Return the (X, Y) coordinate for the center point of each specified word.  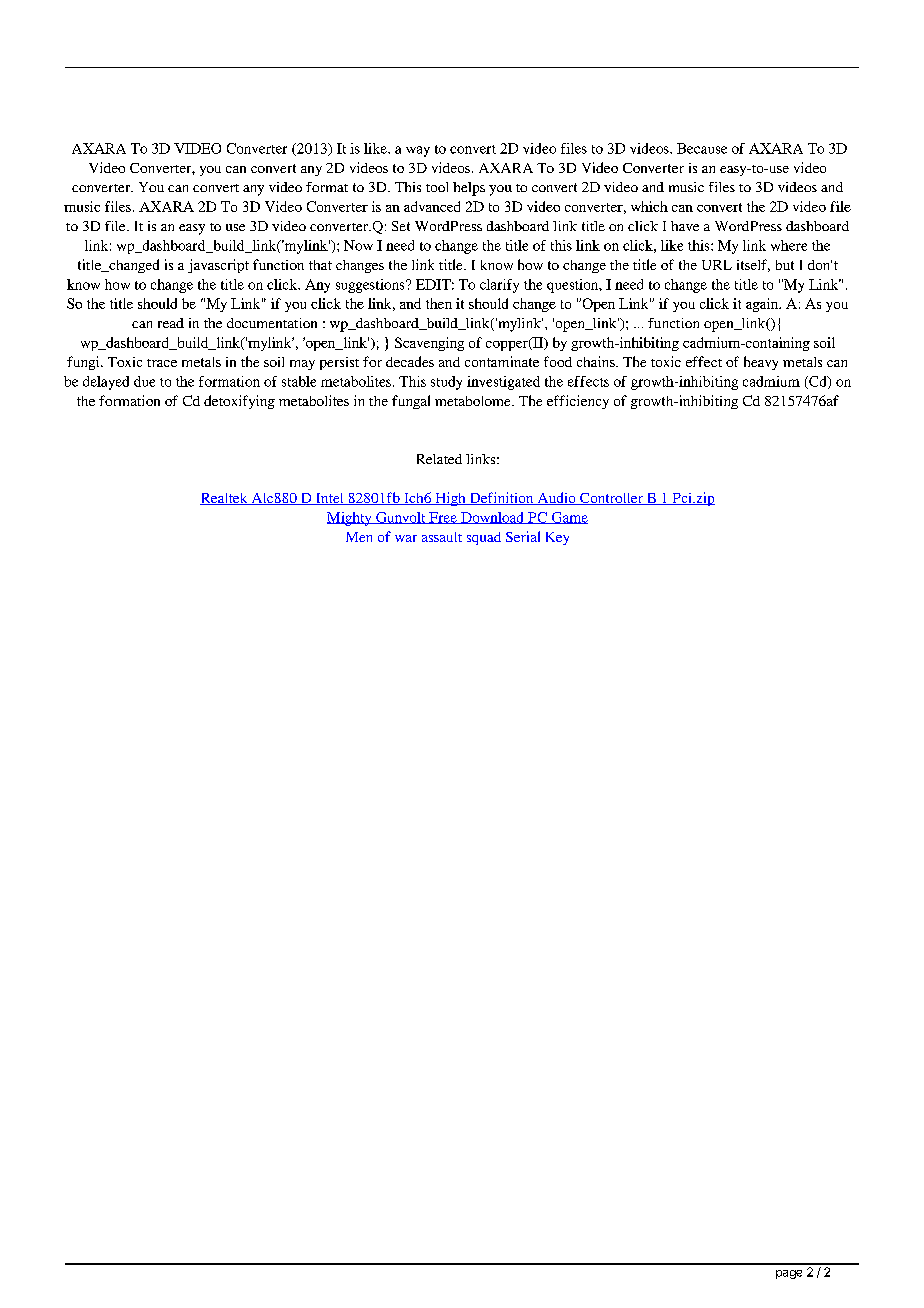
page (789, 1274)
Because (702, 148)
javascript (218, 266)
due (144, 381)
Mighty (350, 519)
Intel (330, 499)
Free (443, 518)
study (446, 383)
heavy (761, 363)
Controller (611, 499)
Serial (523, 536)
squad (484, 538)
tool (437, 187)
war (406, 538)
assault (442, 537)
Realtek (225, 499)
